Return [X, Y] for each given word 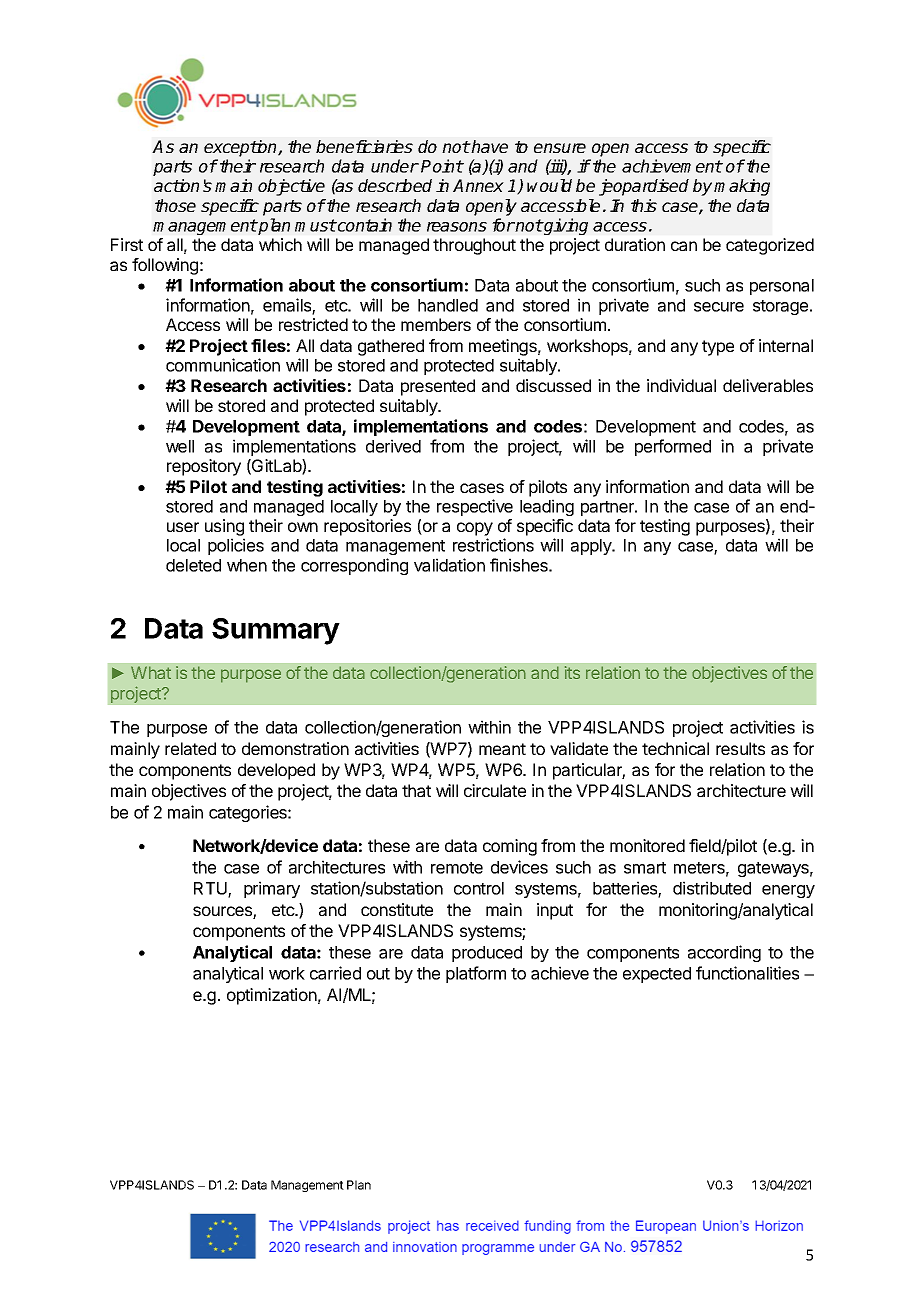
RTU [211, 890]
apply [592, 547]
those [175, 205]
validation [449, 565]
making [742, 187]
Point [442, 166]
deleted [193, 565]
